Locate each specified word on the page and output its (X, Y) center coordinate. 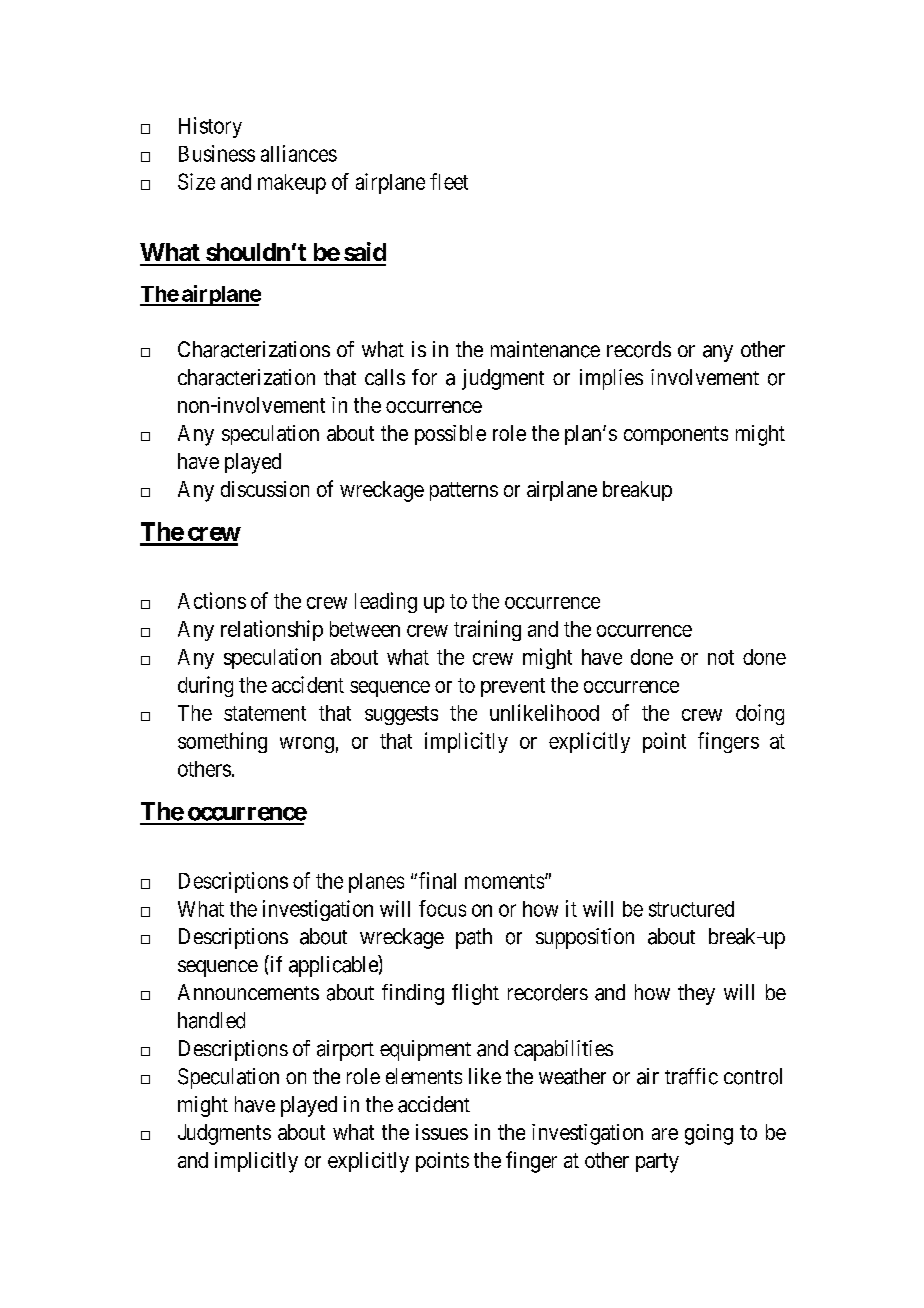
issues (442, 1132)
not (721, 657)
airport (345, 1050)
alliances (299, 153)
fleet (449, 181)
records (639, 349)
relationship (272, 630)
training (487, 630)
